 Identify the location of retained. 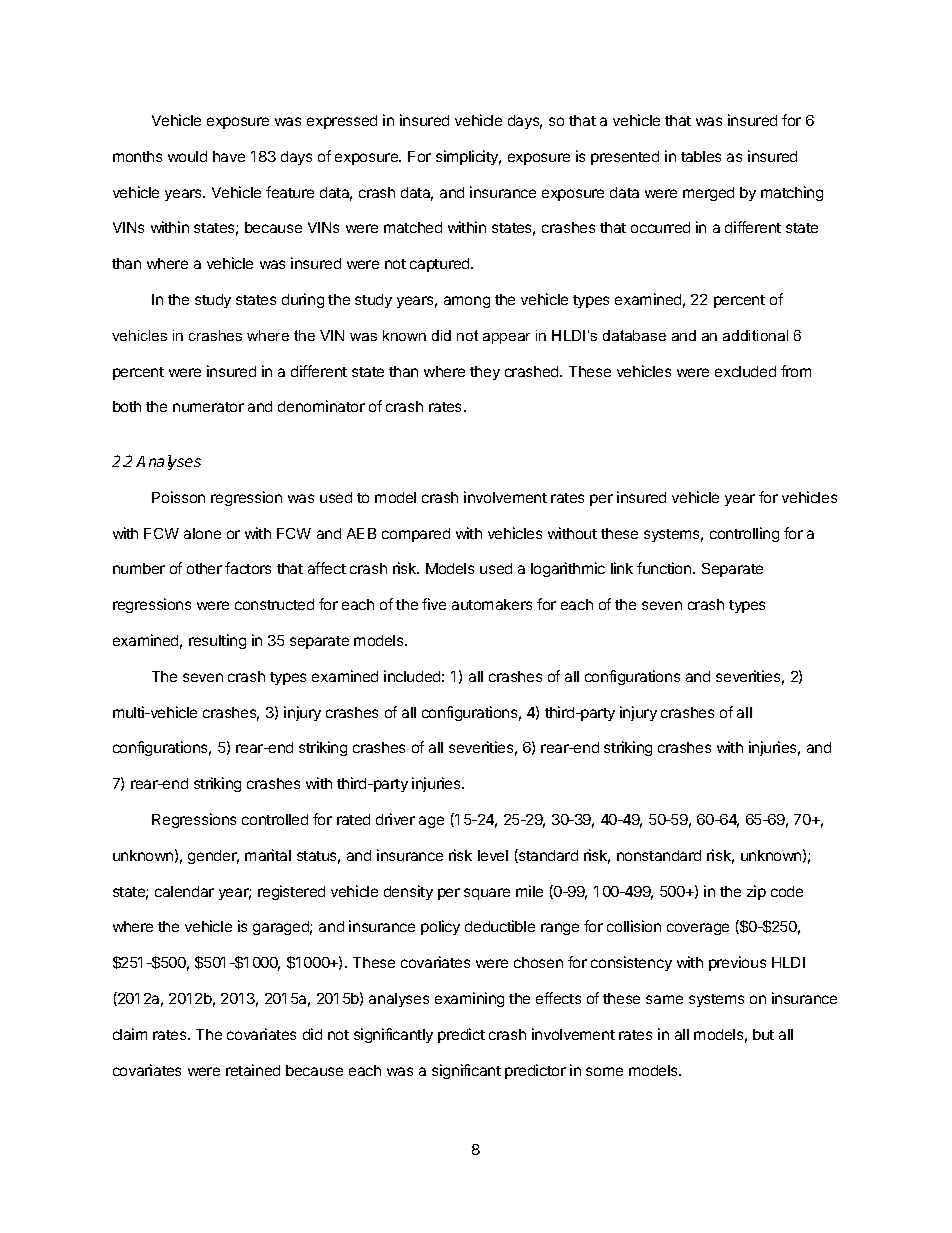
(253, 1070).
